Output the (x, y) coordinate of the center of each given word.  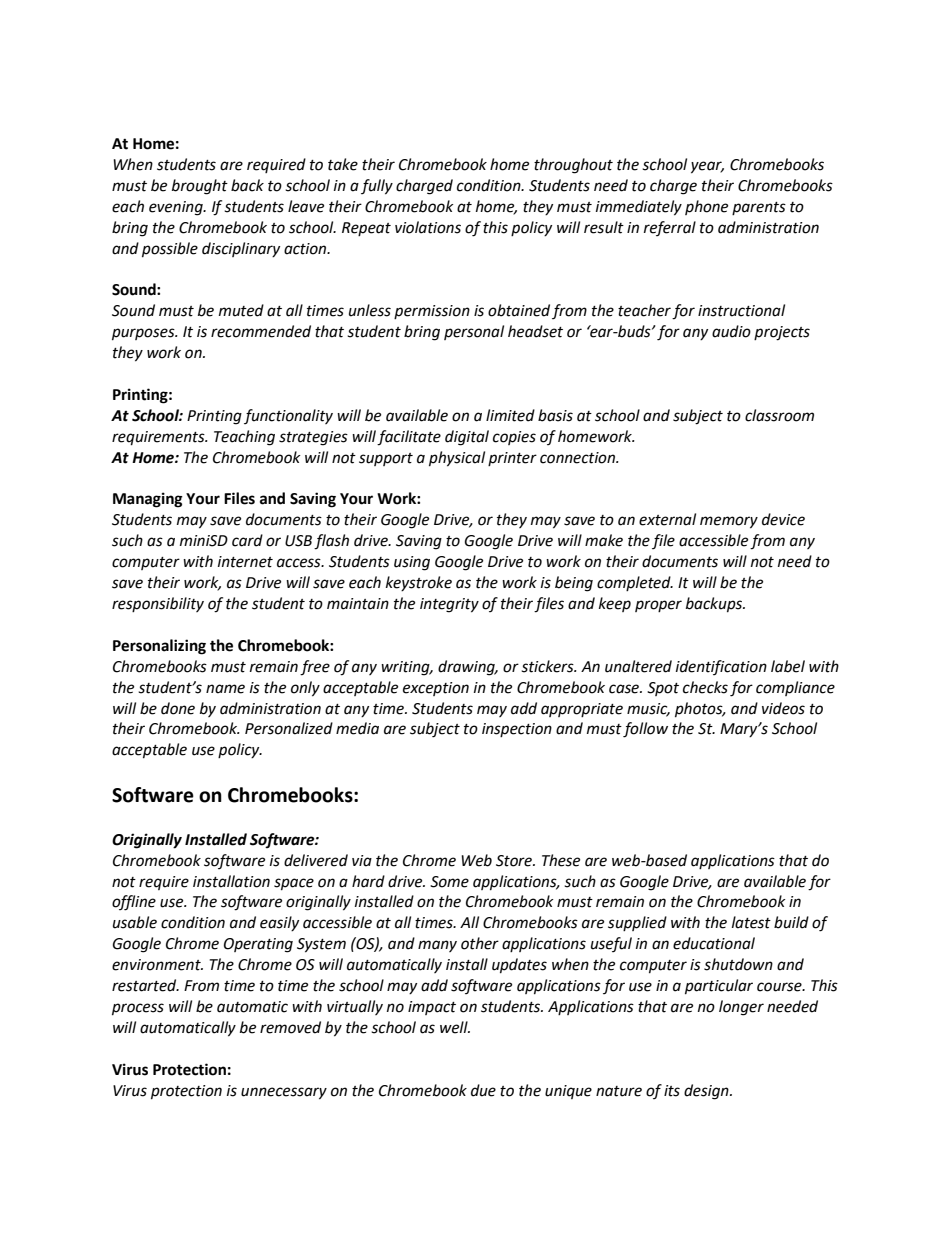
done (178, 708)
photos (700, 710)
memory (729, 522)
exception (436, 689)
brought (200, 187)
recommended (261, 331)
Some (449, 882)
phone (706, 207)
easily (279, 923)
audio (731, 331)
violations (428, 227)
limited (510, 415)
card (247, 540)
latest (751, 922)
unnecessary (284, 1093)
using (412, 563)
